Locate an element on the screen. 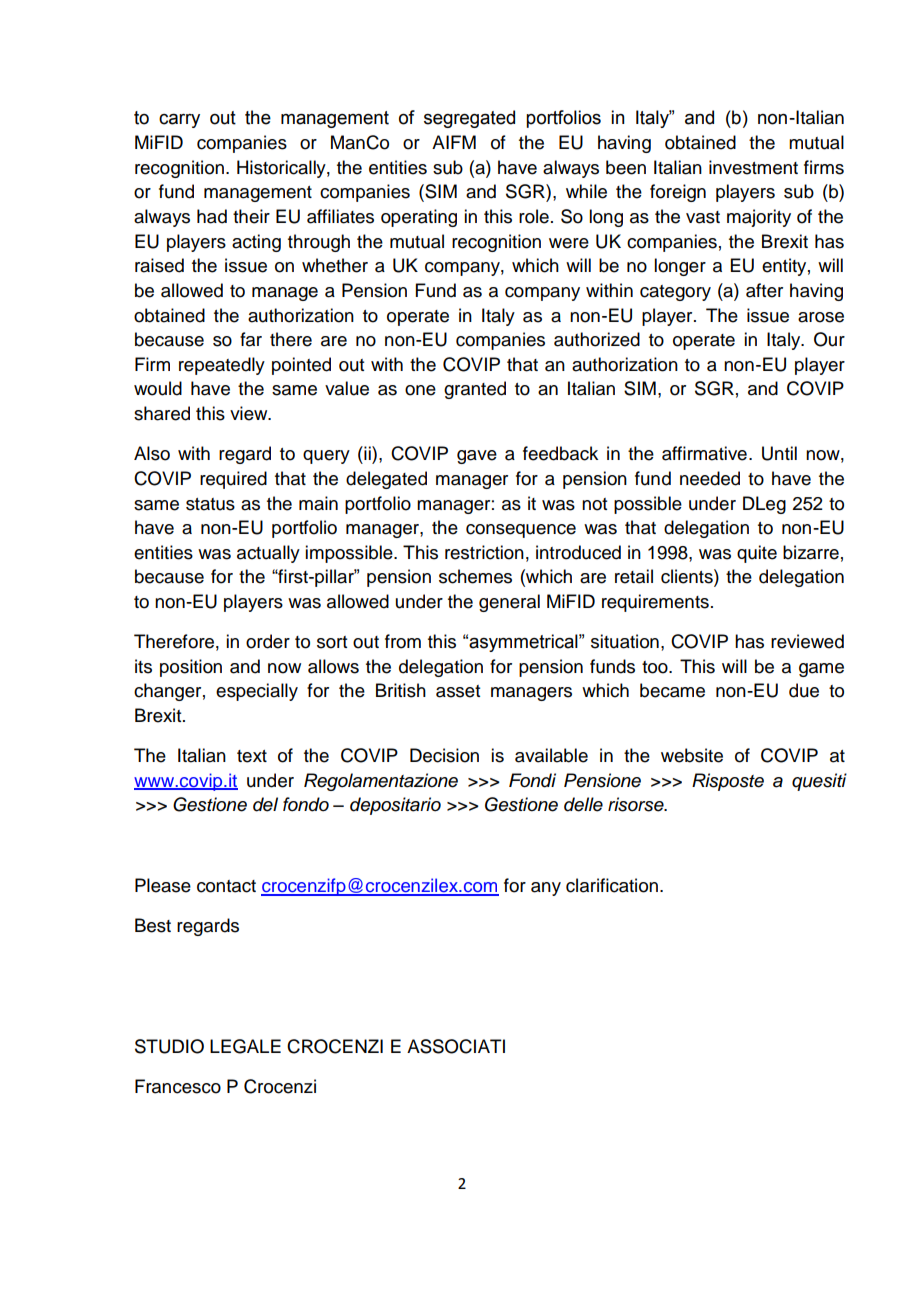 This screenshot has width=924, height=1307. segregated is located at coordinates (469, 119).
